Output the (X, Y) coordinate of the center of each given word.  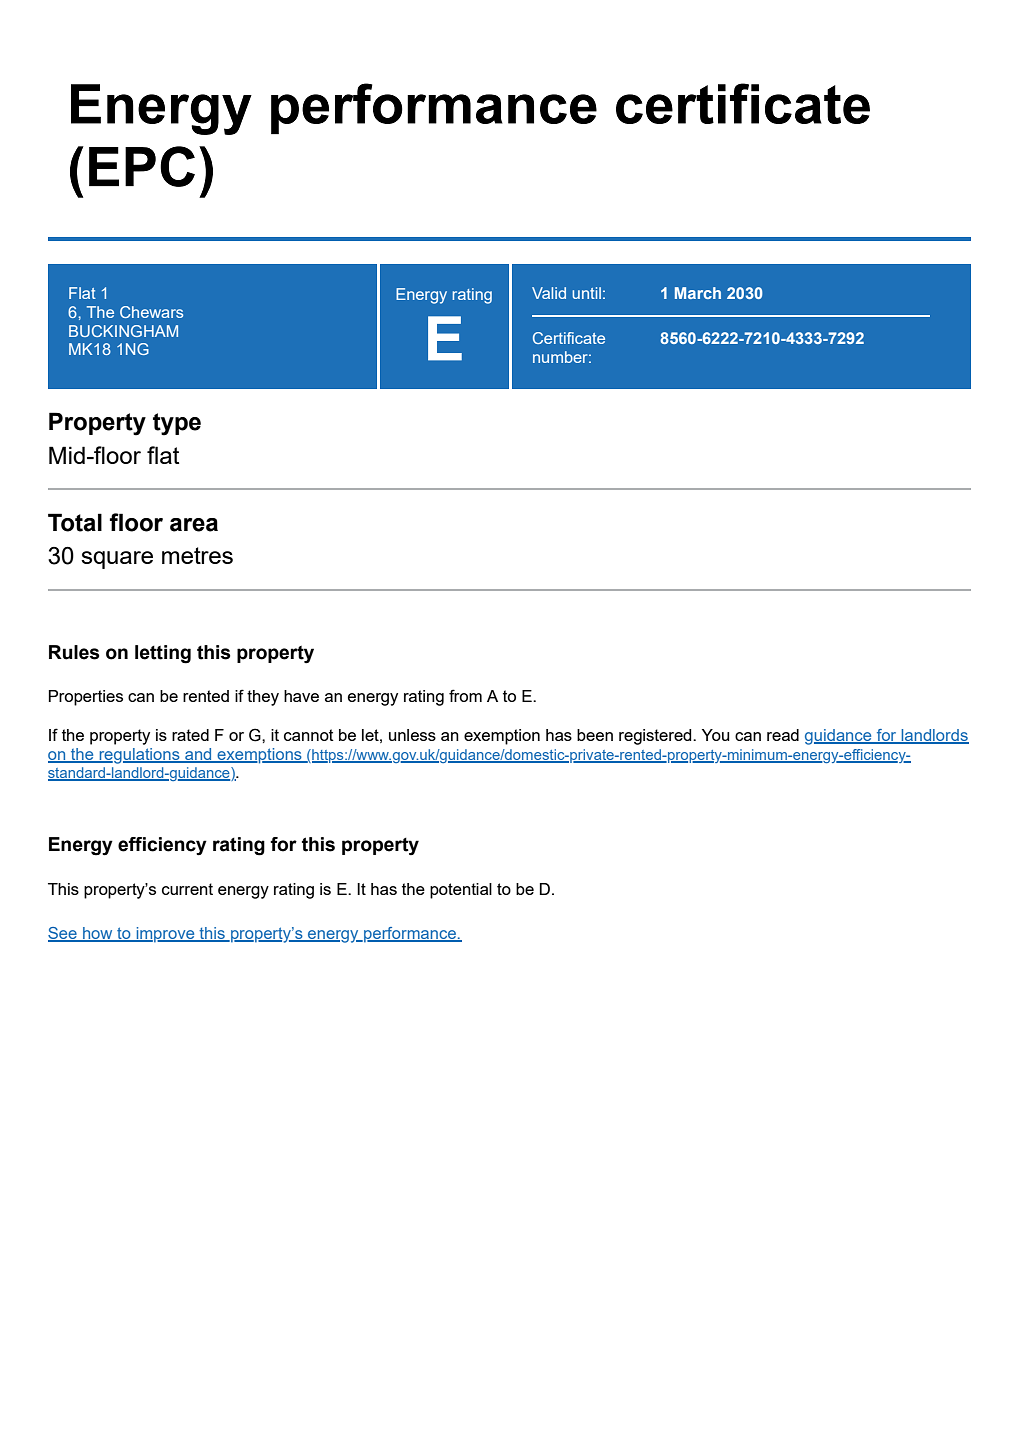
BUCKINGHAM (123, 331)
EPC (142, 166)
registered (656, 737)
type (177, 424)
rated (190, 735)
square (117, 560)
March (698, 293)
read (783, 735)
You (715, 735)
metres (197, 555)
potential (461, 891)
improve (165, 935)
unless (412, 735)
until (586, 293)
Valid (549, 293)
